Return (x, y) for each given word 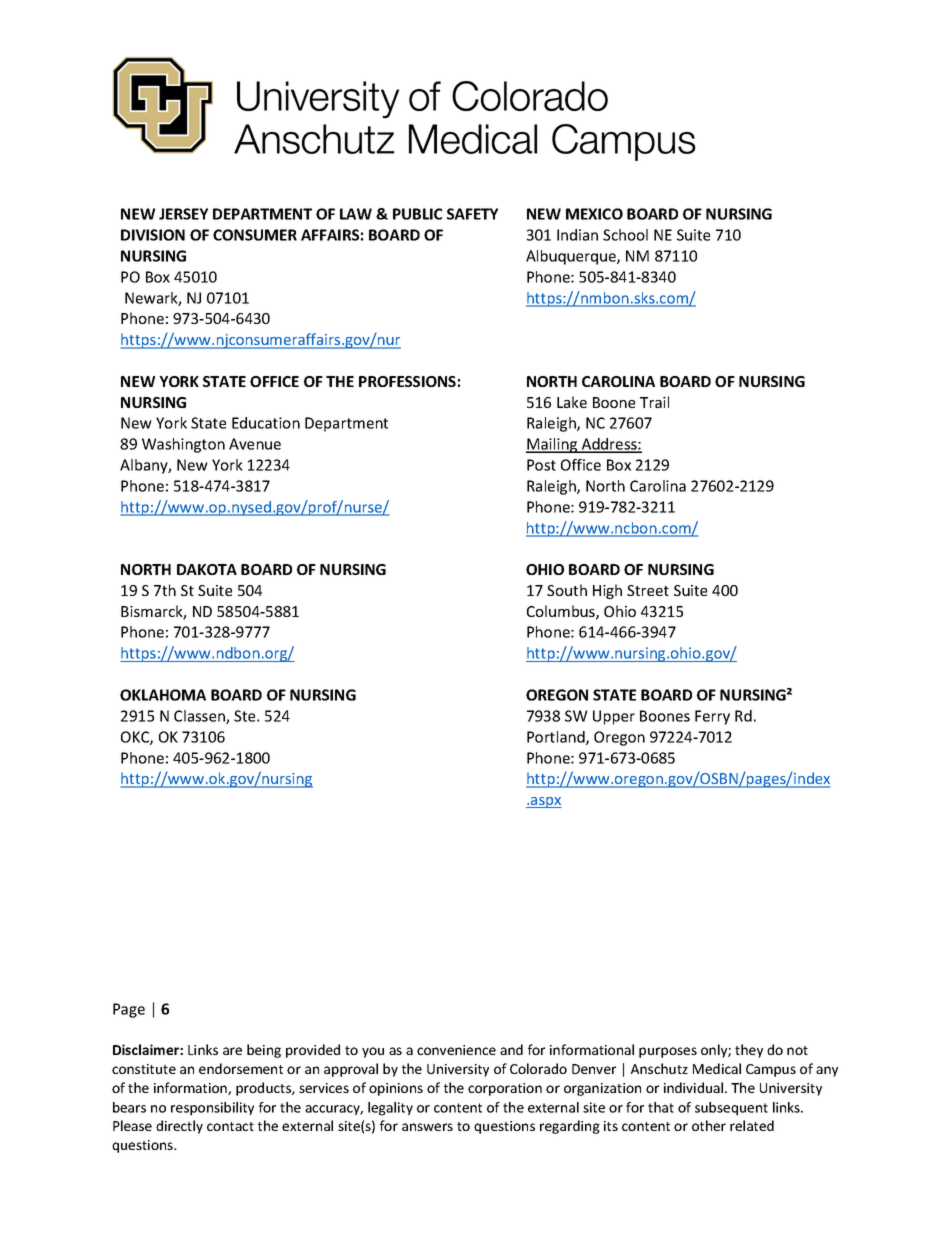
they (749, 1051)
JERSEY (183, 214)
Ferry (712, 717)
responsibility (212, 1109)
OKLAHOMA (163, 695)
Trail (654, 402)
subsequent (731, 1109)
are (232, 1051)
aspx (545, 802)
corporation (505, 1089)
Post (541, 465)
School (625, 235)
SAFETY (472, 214)
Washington (183, 445)
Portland (557, 738)
